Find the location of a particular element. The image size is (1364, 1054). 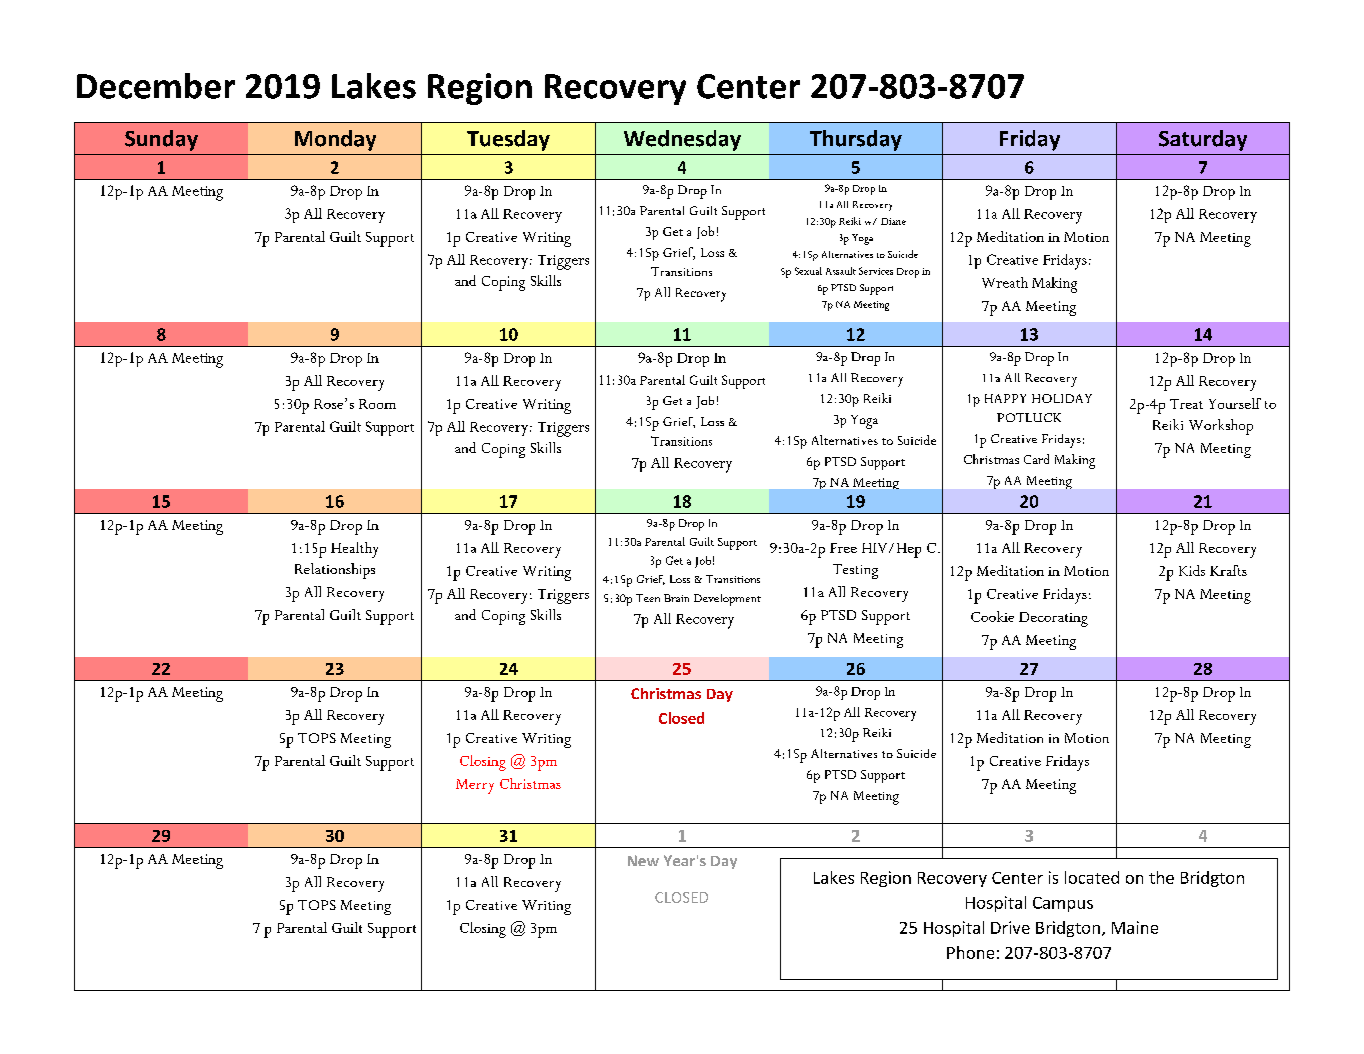

Monday is located at coordinates (335, 140).
